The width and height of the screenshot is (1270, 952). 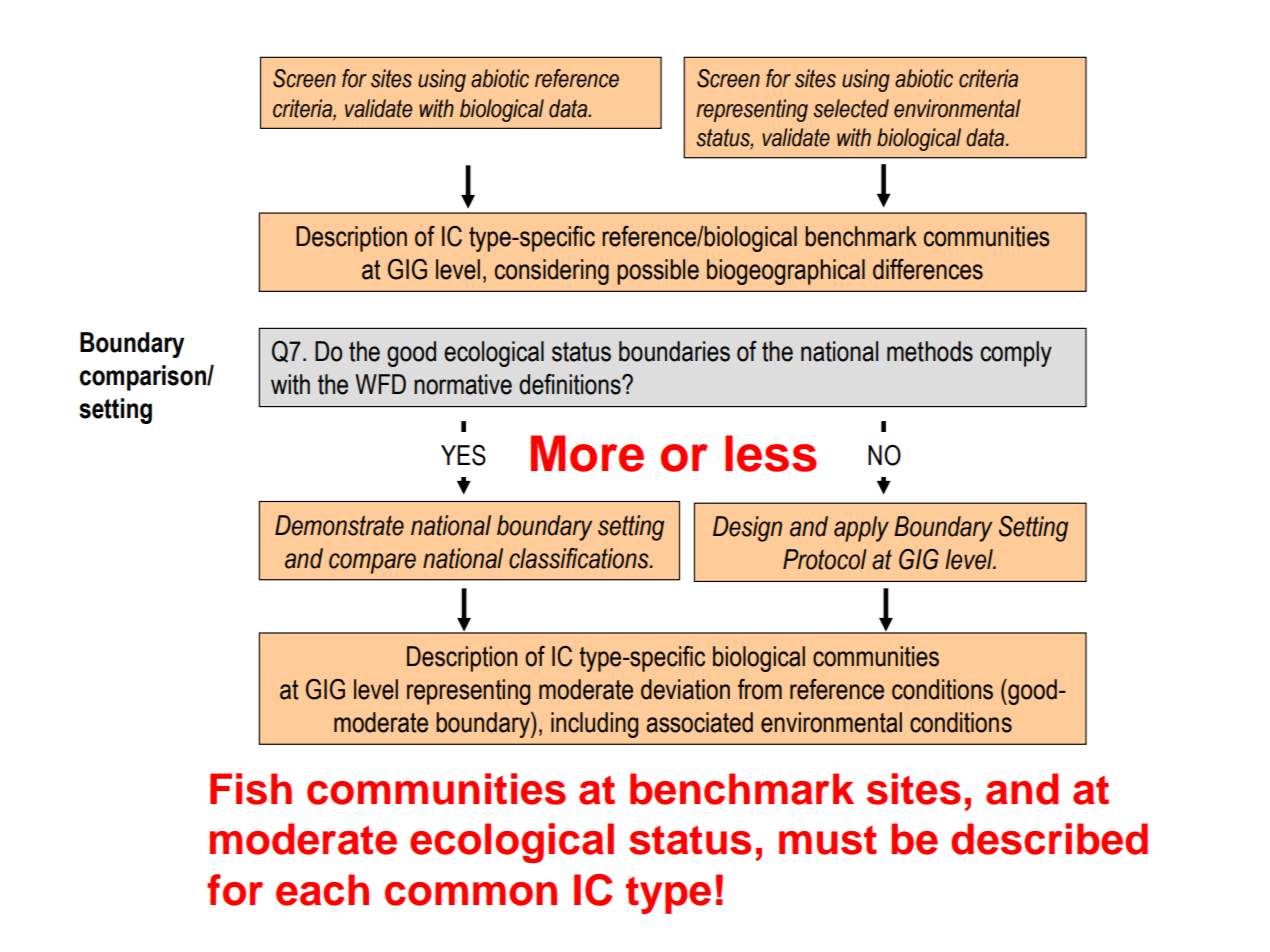 What do you see at coordinates (674, 351) in the screenshot?
I see `boundaries` at bounding box center [674, 351].
